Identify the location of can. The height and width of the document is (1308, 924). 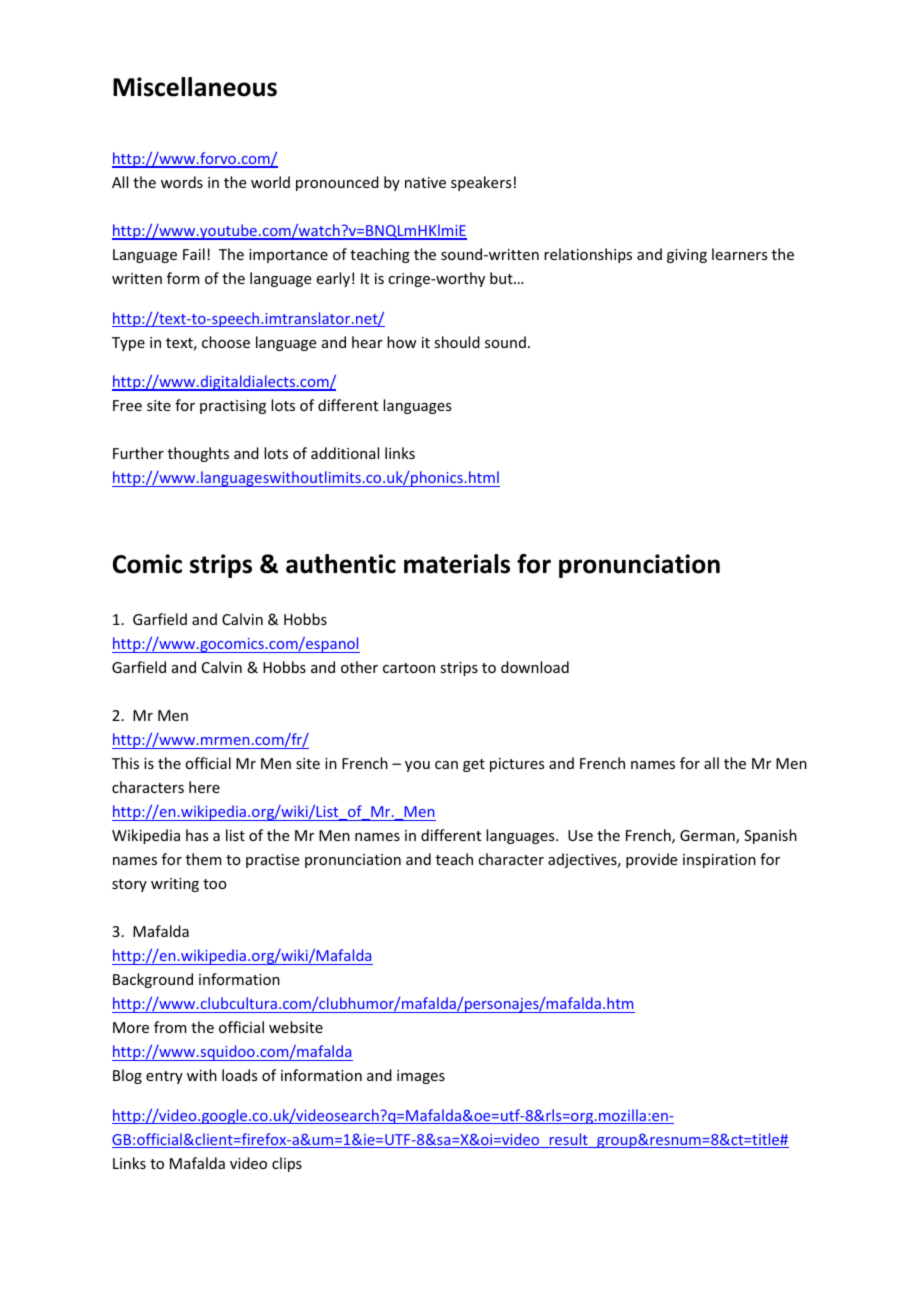
(446, 765).
